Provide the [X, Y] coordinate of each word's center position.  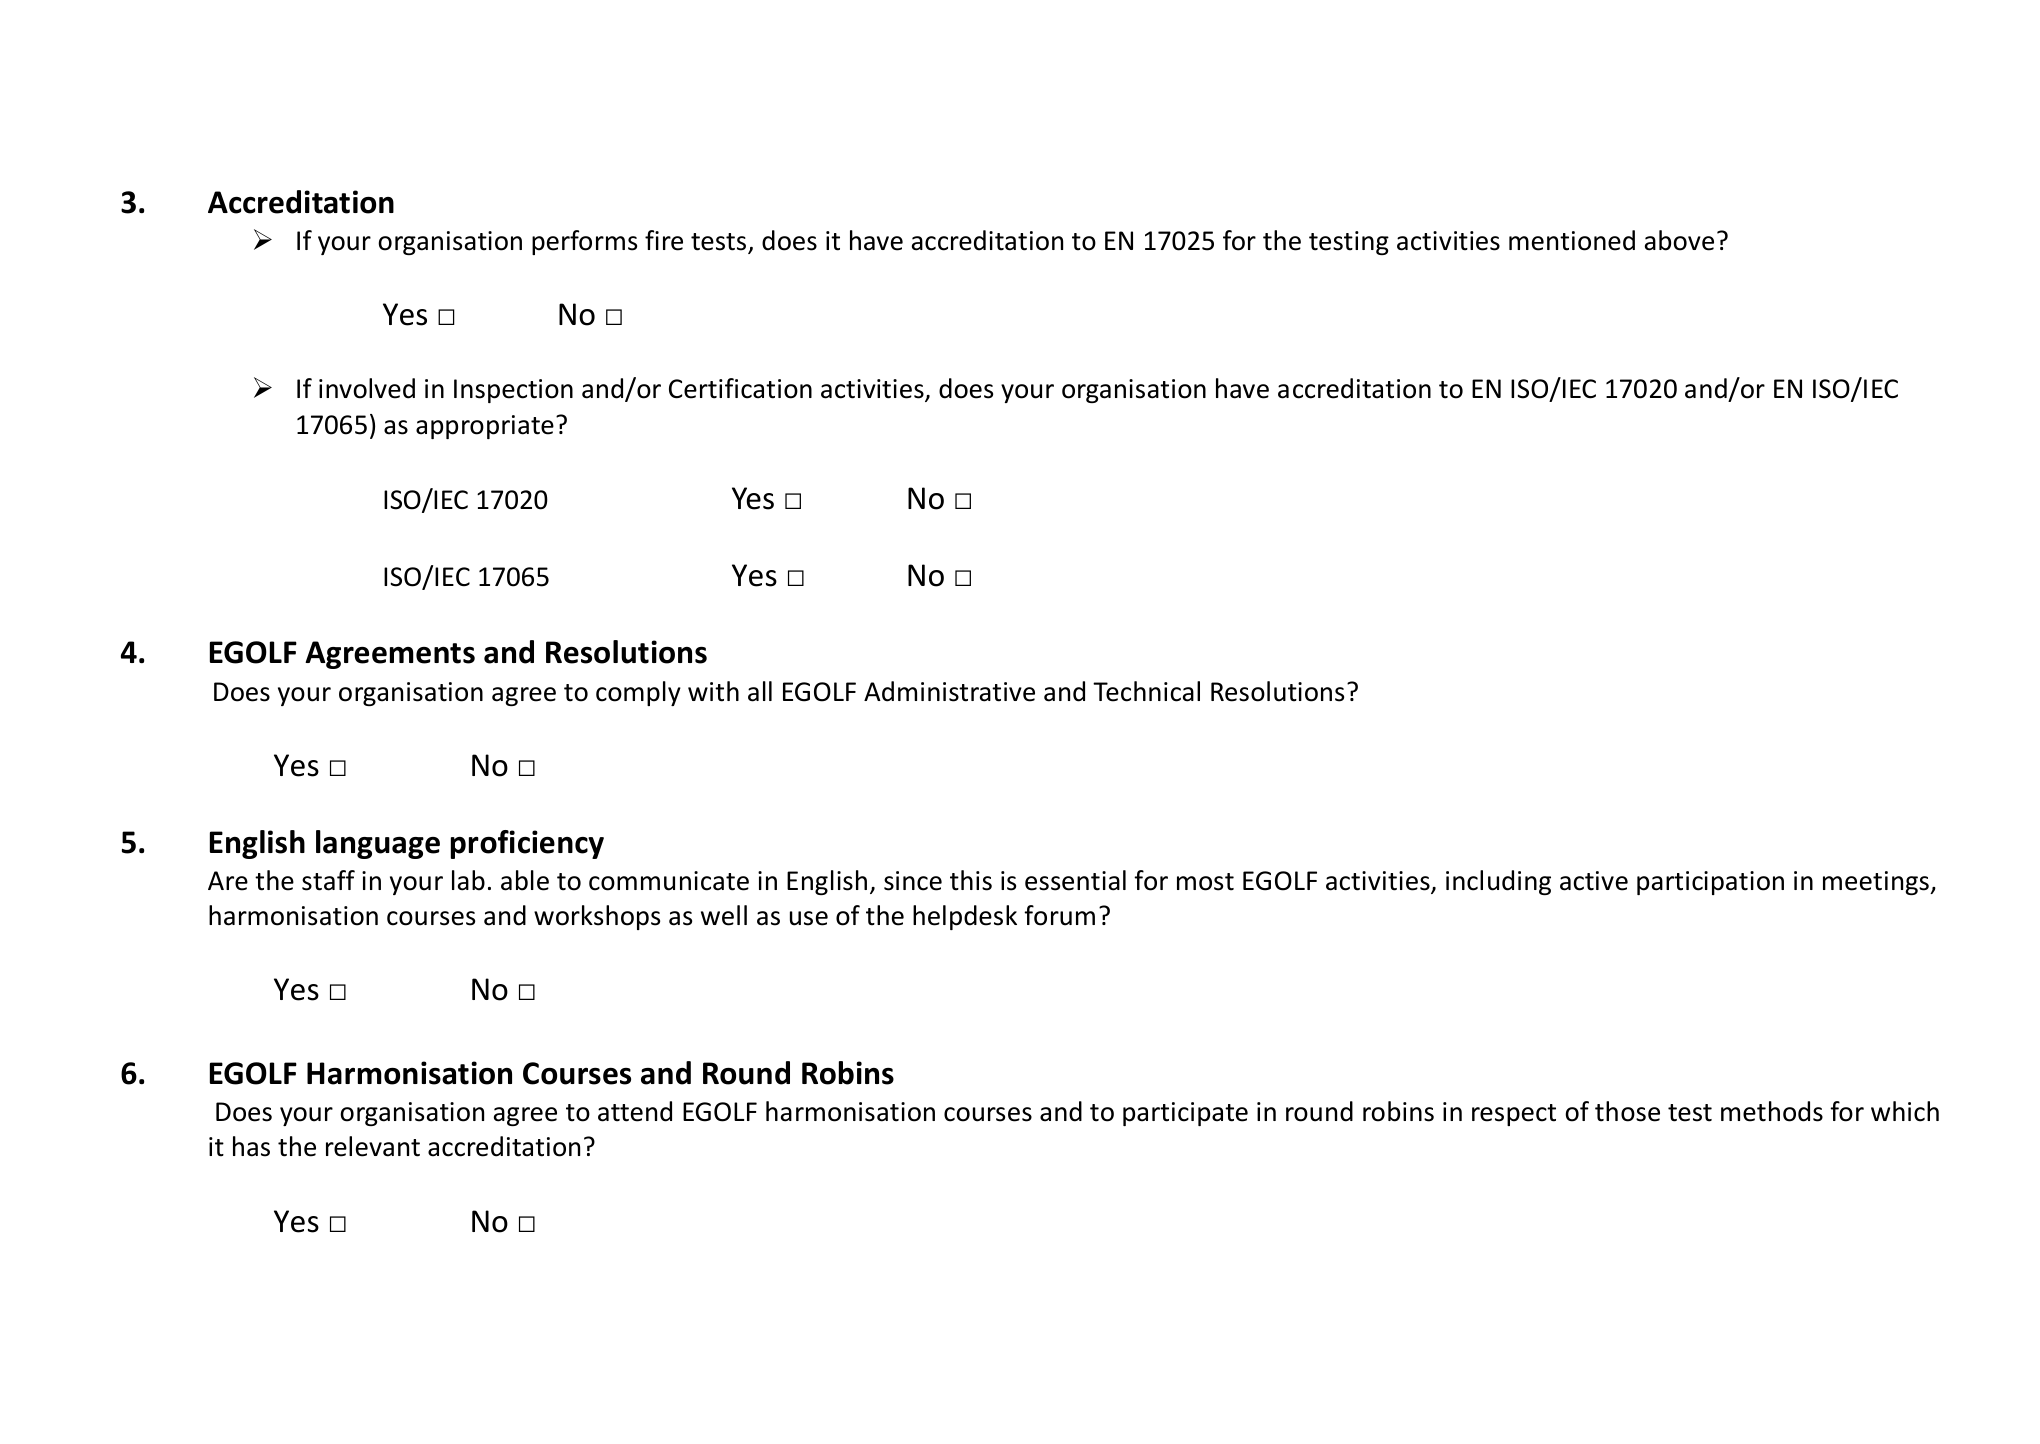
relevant [373, 1146]
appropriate [485, 427]
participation [1710, 883]
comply [638, 693]
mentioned [1572, 240]
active [1594, 881]
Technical [1146, 691]
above [1679, 240]
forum [1059, 915]
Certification [740, 388]
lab [468, 880]
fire [664, 240]
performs [584, 242]
